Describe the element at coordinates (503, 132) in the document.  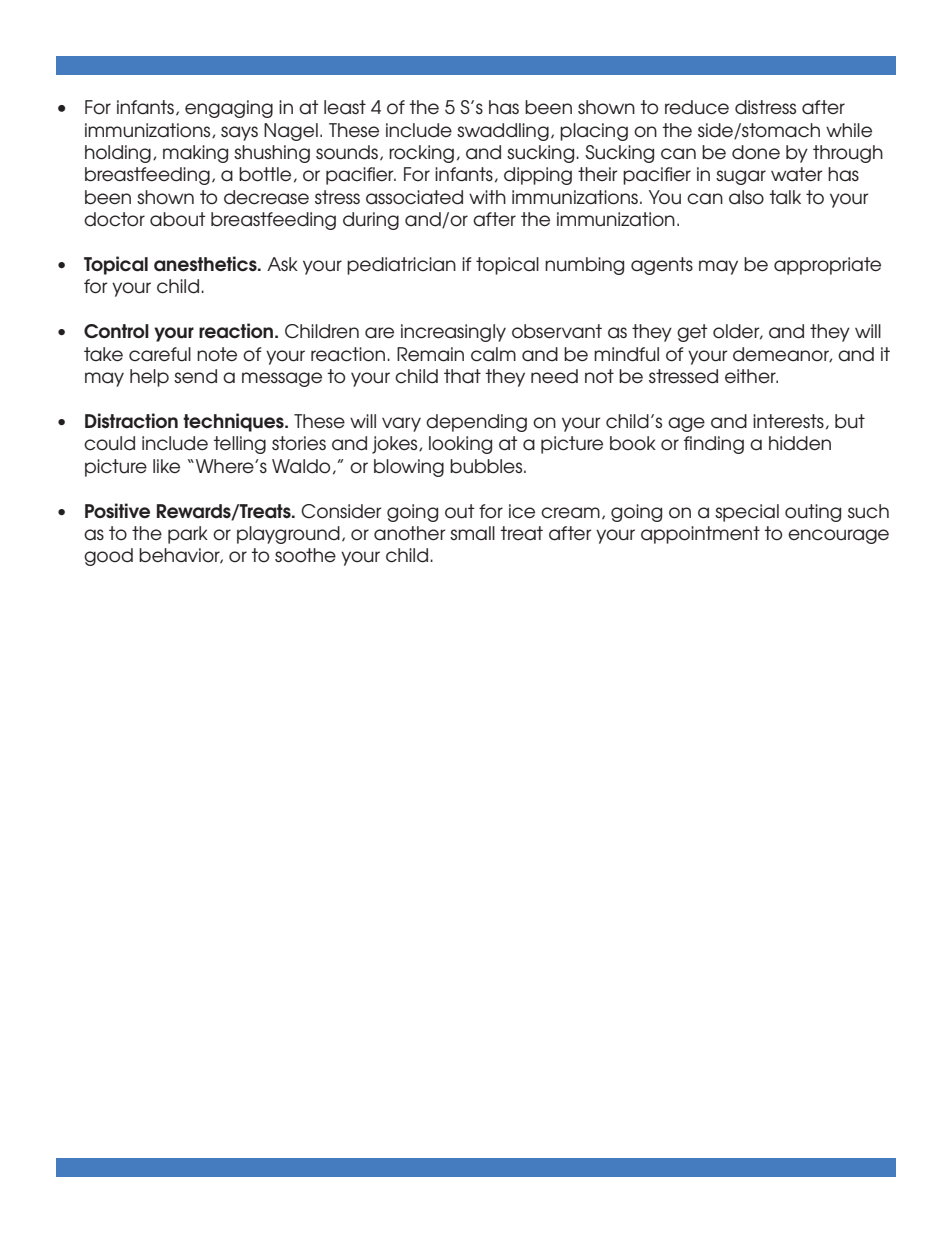
I see `swaddling` at that location.
